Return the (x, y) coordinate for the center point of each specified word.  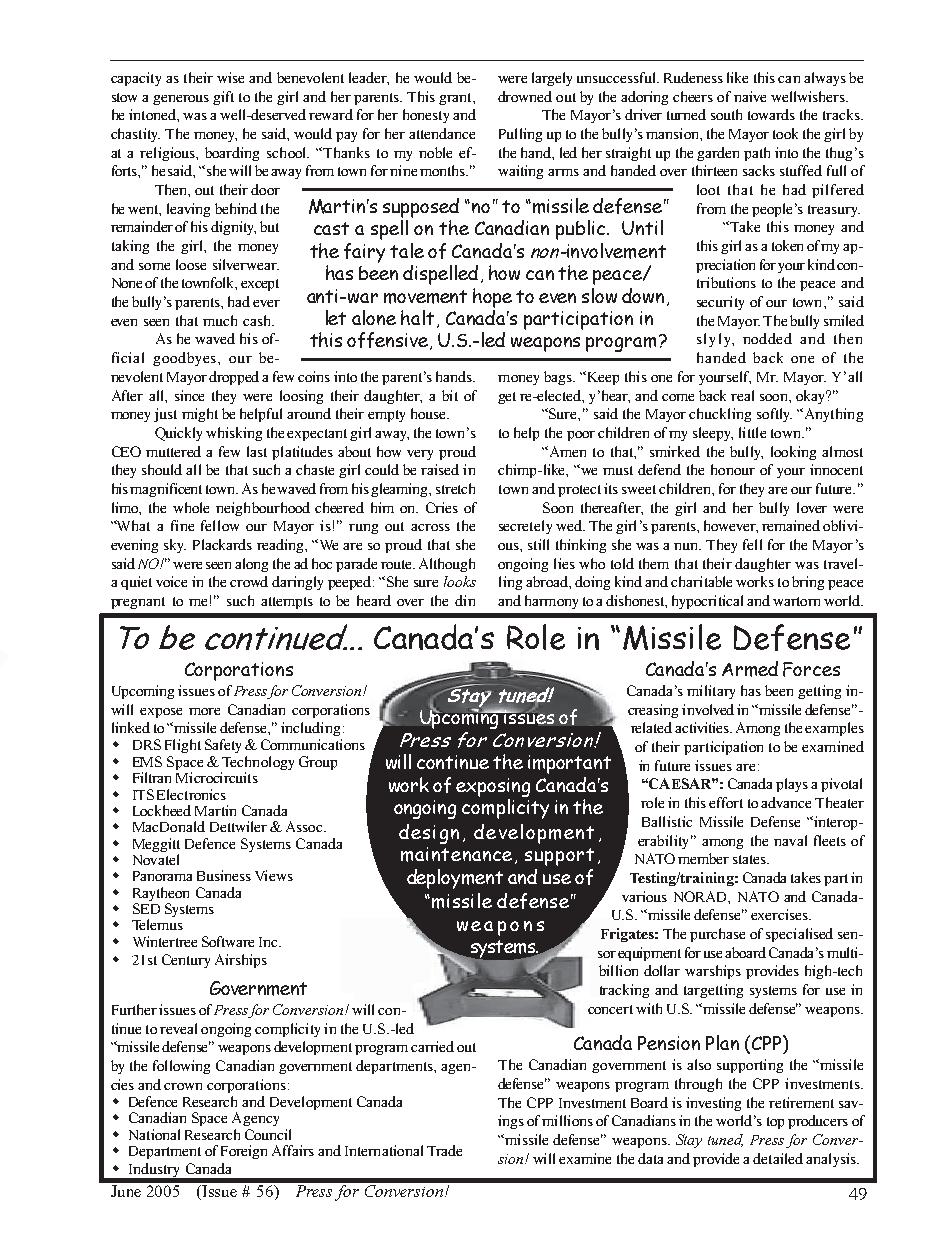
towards (771, 114)
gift (223, 98)
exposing (493, 787)
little (752, 432)
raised (440, 469)
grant (456, 99)
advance (786, 802)
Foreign (244, 1152)
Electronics (191, 794)
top (775, 1123)
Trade (444, 1150)
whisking (234, 434)
